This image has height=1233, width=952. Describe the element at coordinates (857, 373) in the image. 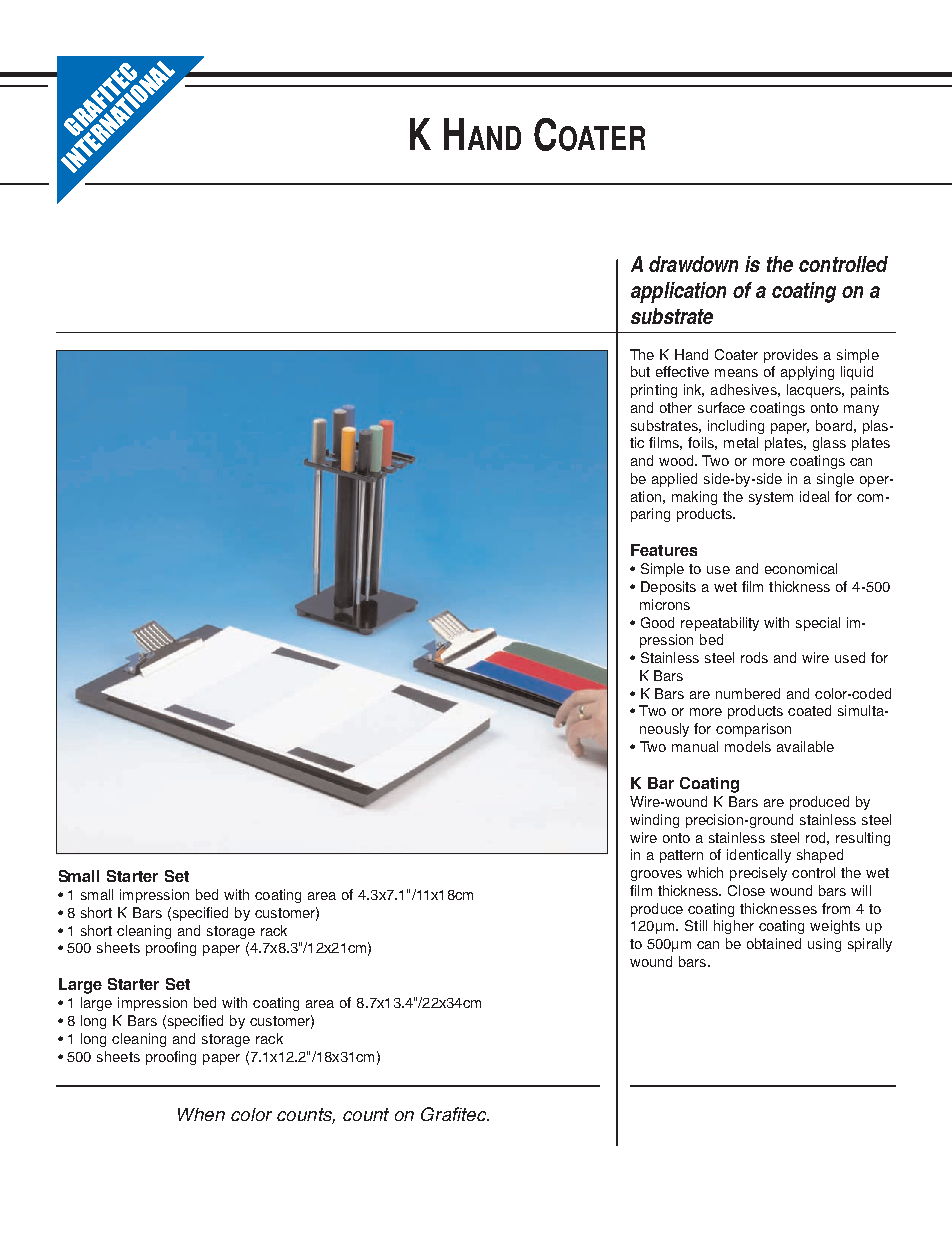

I see `liquid` at that location.
